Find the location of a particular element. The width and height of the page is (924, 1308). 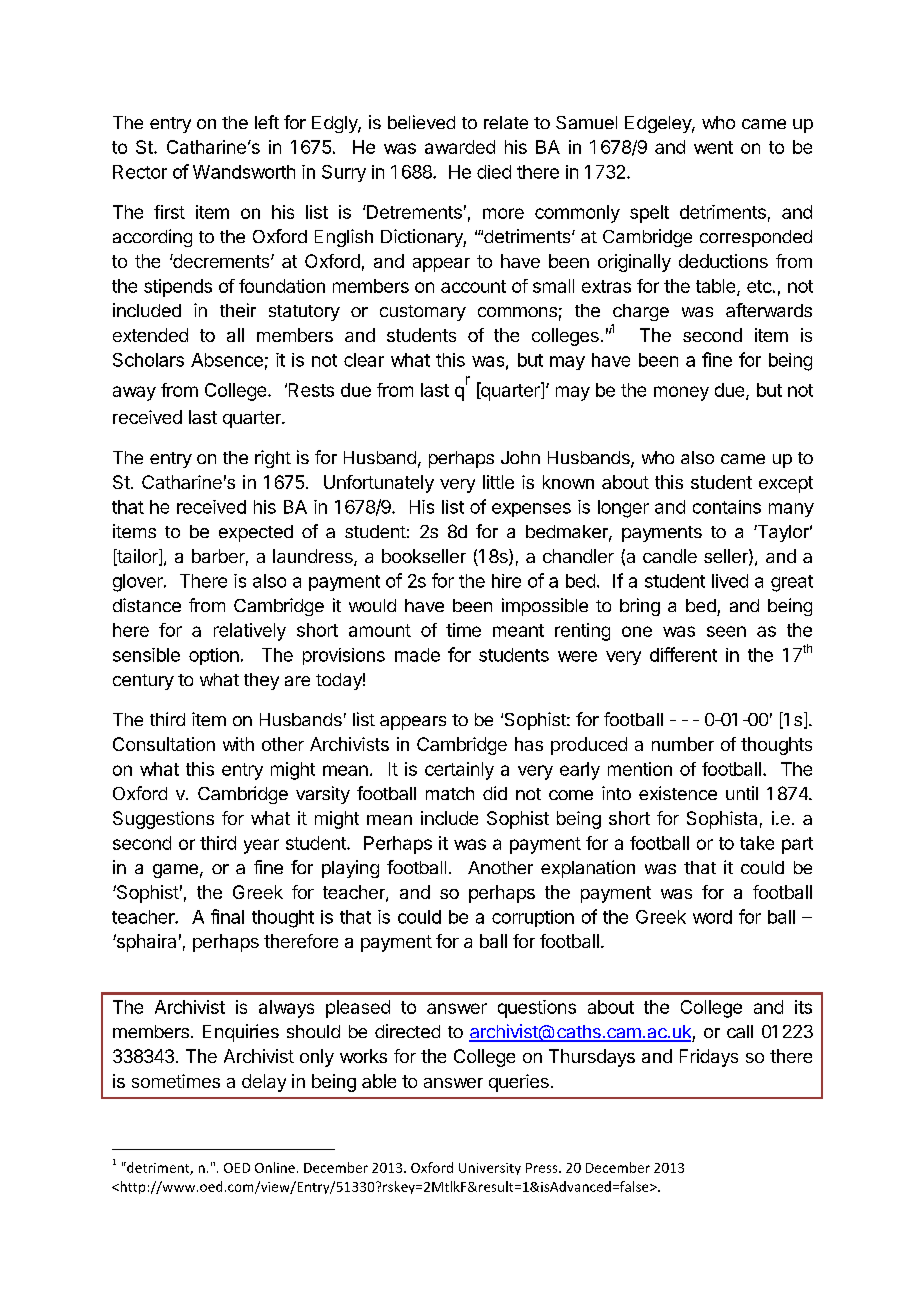

awarded is located at coordinates (460, 147).
